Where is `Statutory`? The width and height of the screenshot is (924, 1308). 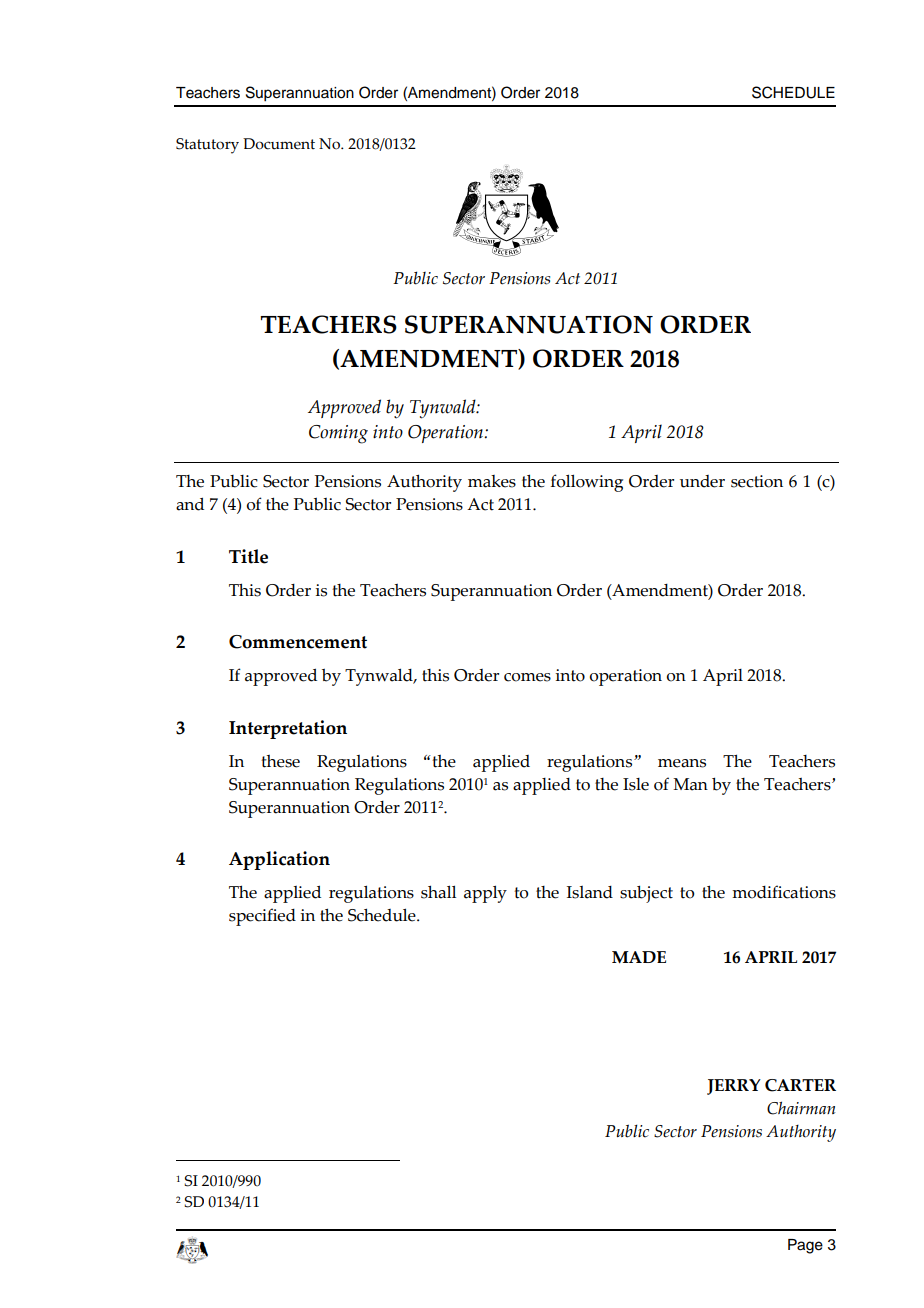 Statutory is located at coordinates (207, 146).
